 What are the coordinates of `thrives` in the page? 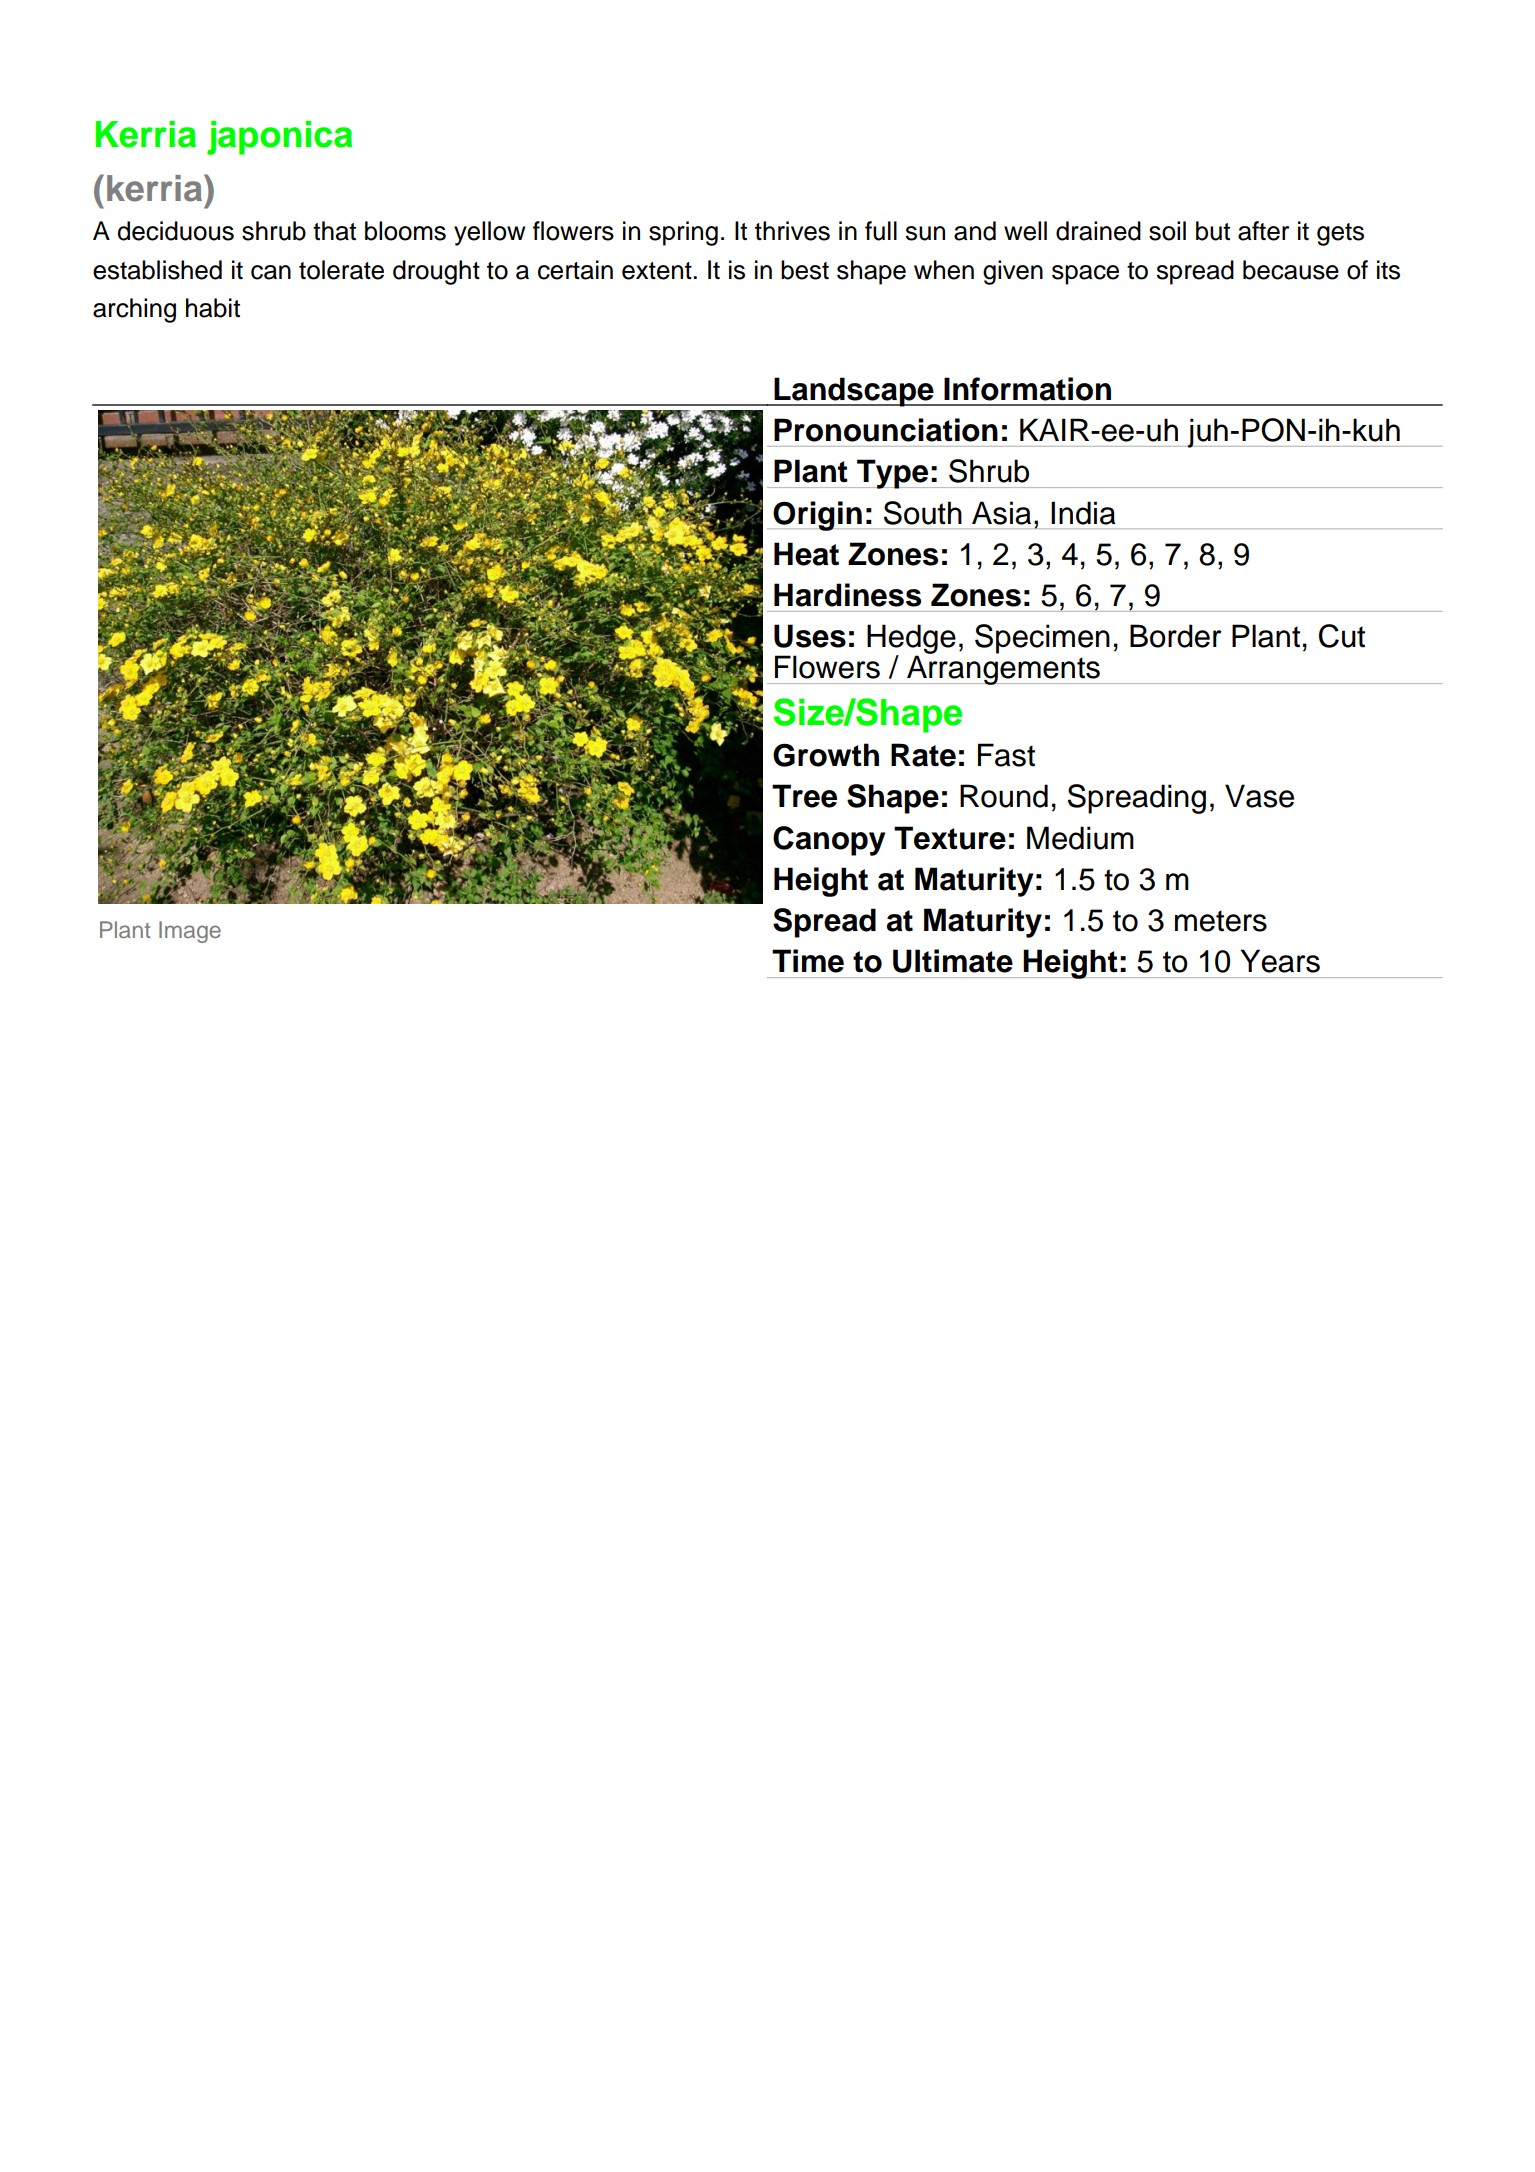 It's located at (792, 231).
